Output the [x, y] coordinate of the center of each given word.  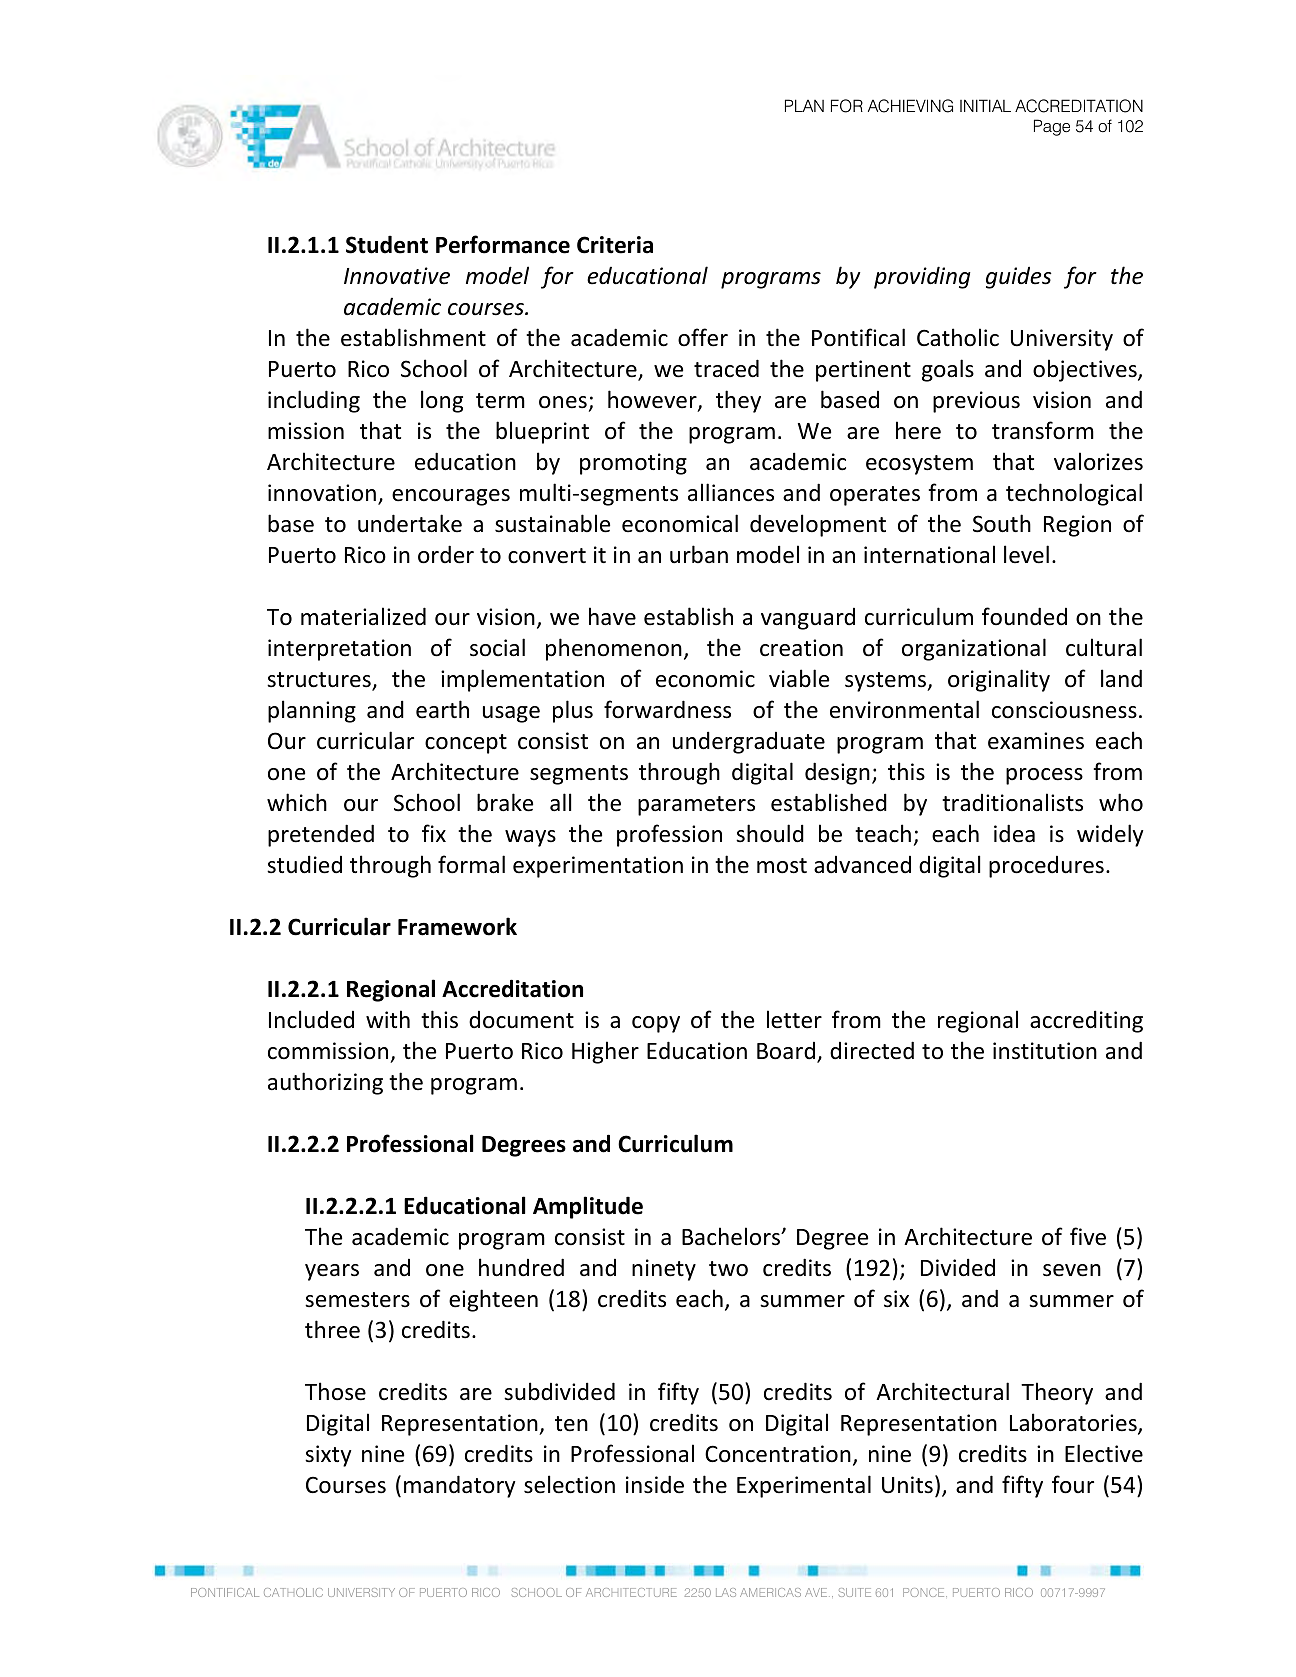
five [1088, 1236]
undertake [410, 523]
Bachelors [732, 1236]
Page [1052, 127]
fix [434, 833]
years [332, 1272]
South [1002, 523]
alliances [731, 492]
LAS [726, 1592]
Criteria [615, 245]
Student [387, 244]
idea [1014, 833]
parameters [696, 806]
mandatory [459, 1486]
